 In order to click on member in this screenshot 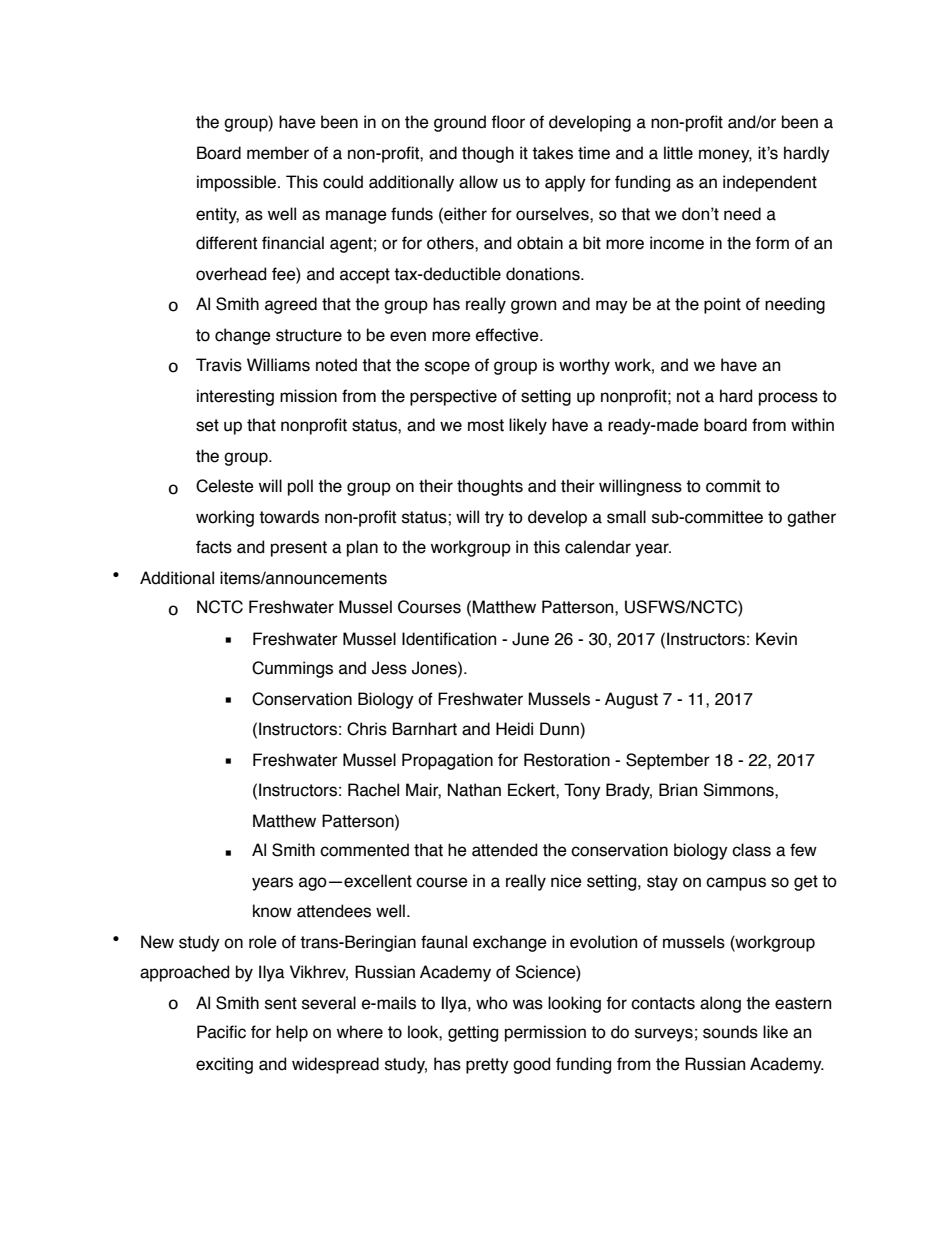, I will do `click(278, 153)`.
